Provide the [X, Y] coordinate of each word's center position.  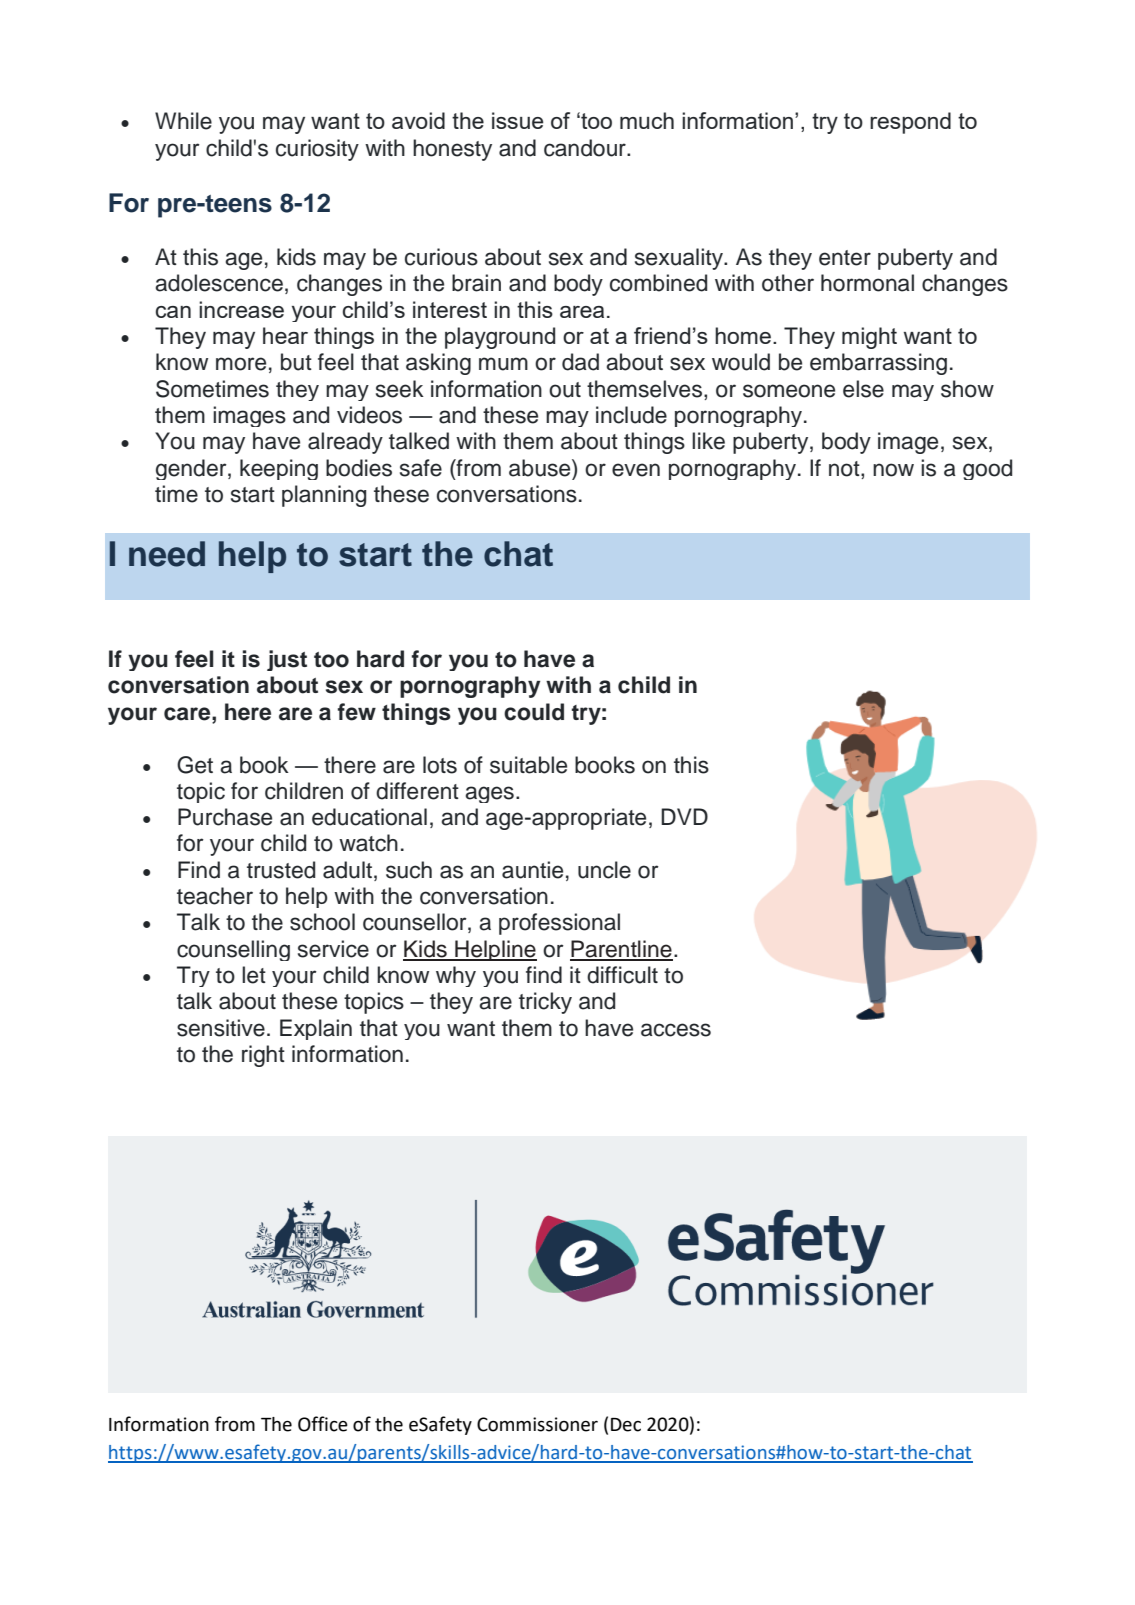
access [676, 1030]
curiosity [317, 150]
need [167, 554]
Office [323, 1424]
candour [586, 148]
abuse [541, 468]
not [845, 469]
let [254, 975]
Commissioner [537, 1424]
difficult [622, 975]
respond [910, 123]
